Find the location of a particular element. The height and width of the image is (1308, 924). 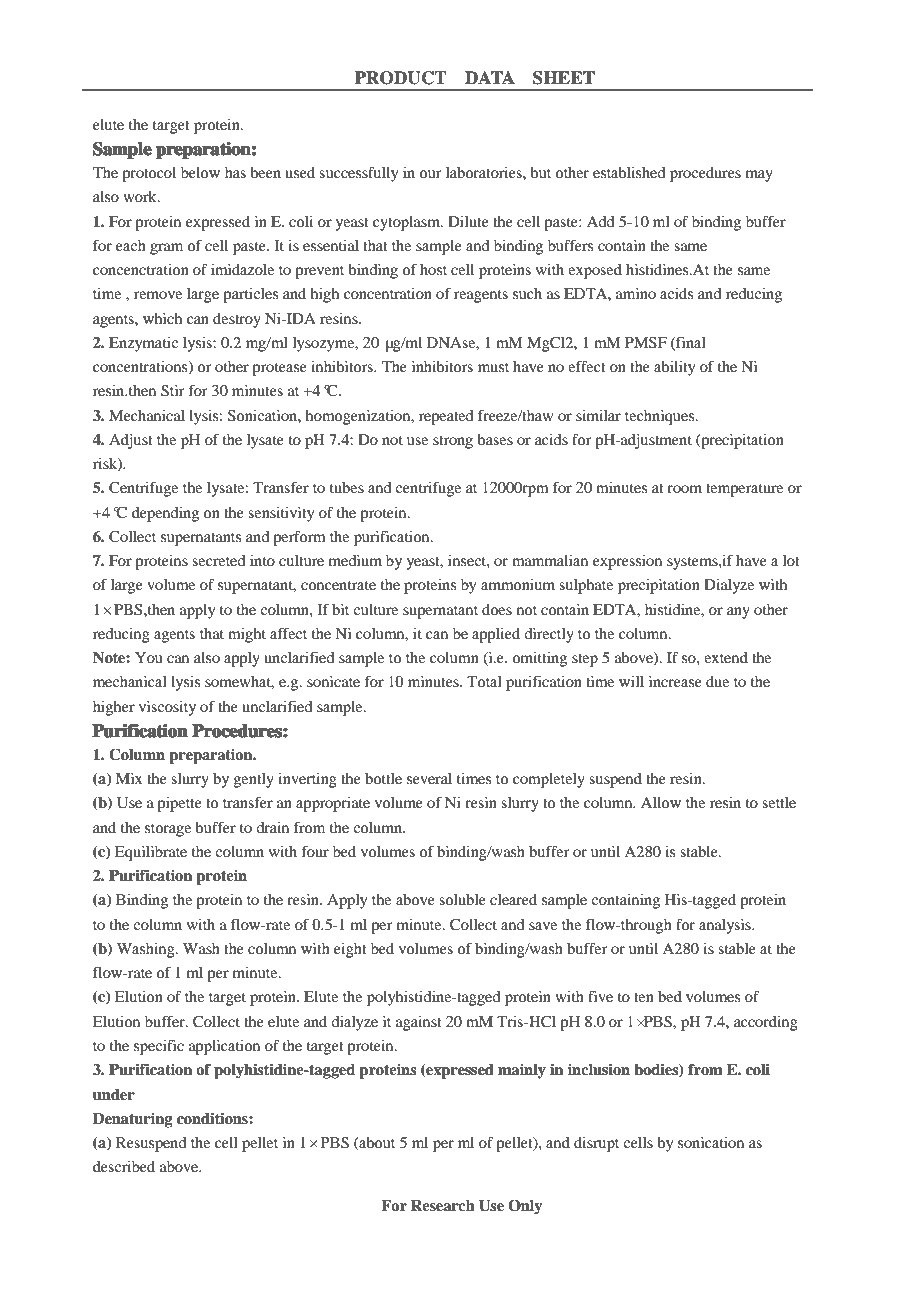

applied is located at coordinates (496, 635).
